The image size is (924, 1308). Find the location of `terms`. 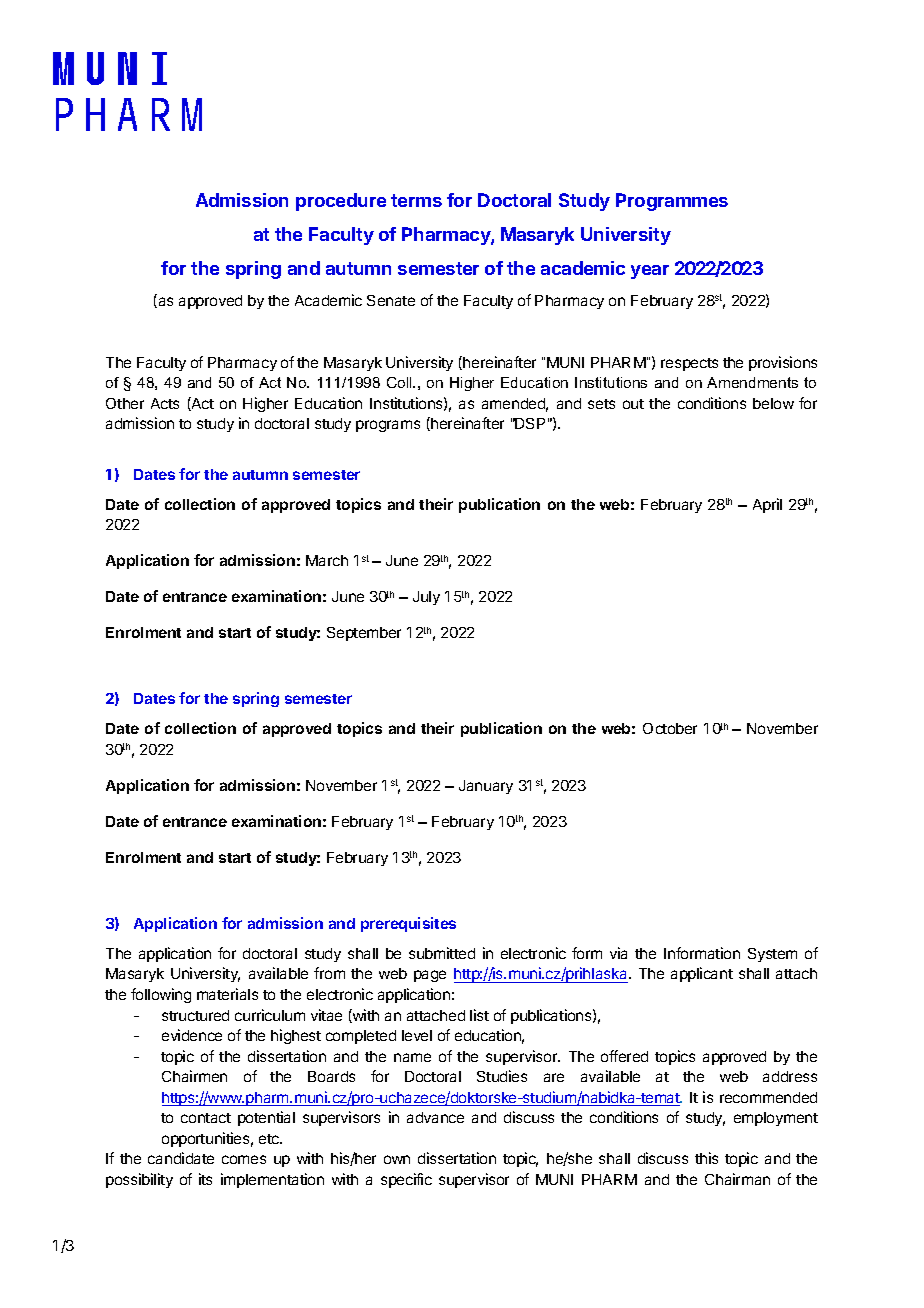

terms is located at coordinates (416, 200).
